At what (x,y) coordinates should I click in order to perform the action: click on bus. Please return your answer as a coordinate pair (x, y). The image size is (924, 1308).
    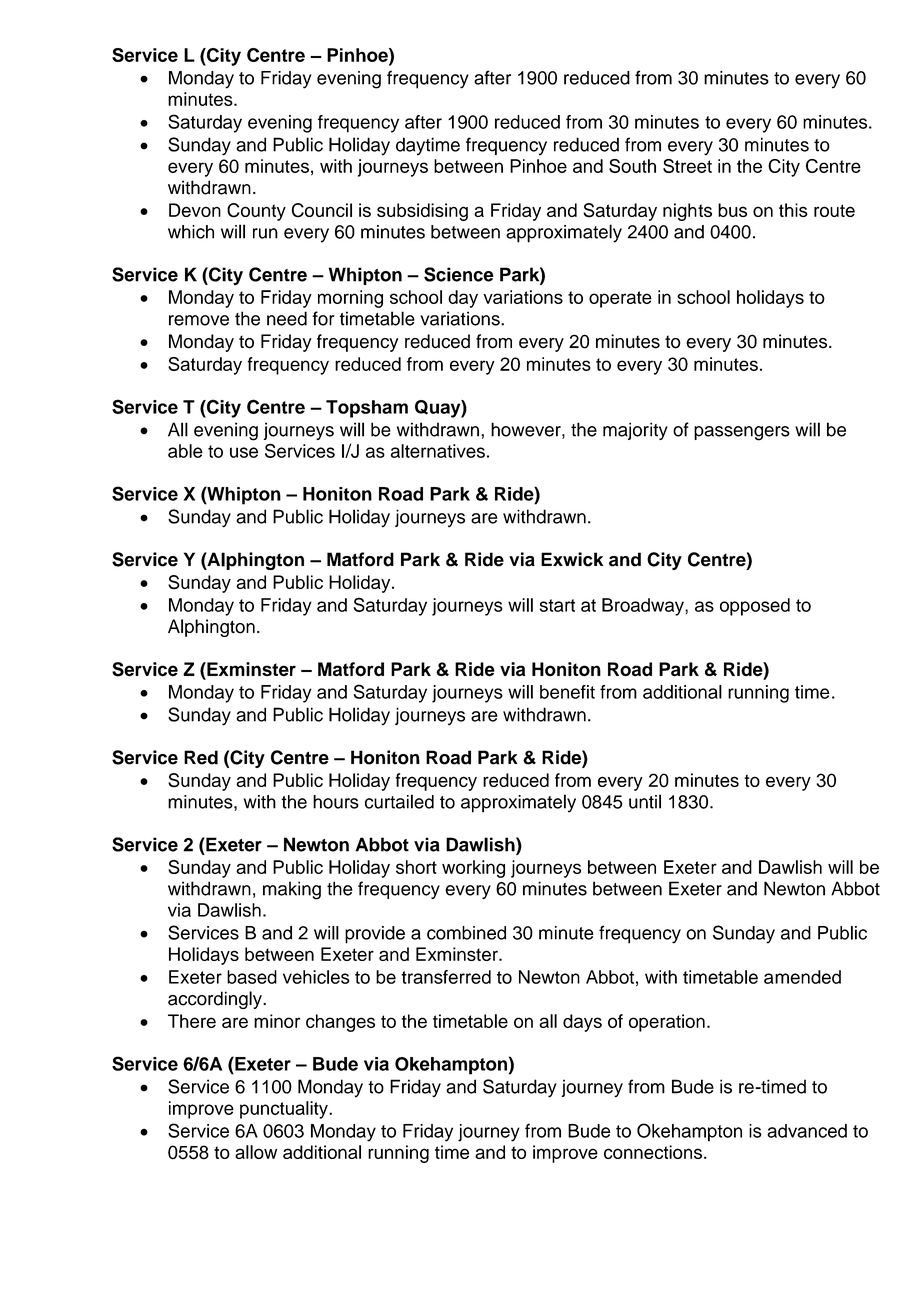
    Looking at the image, I should click on (732, 210).
